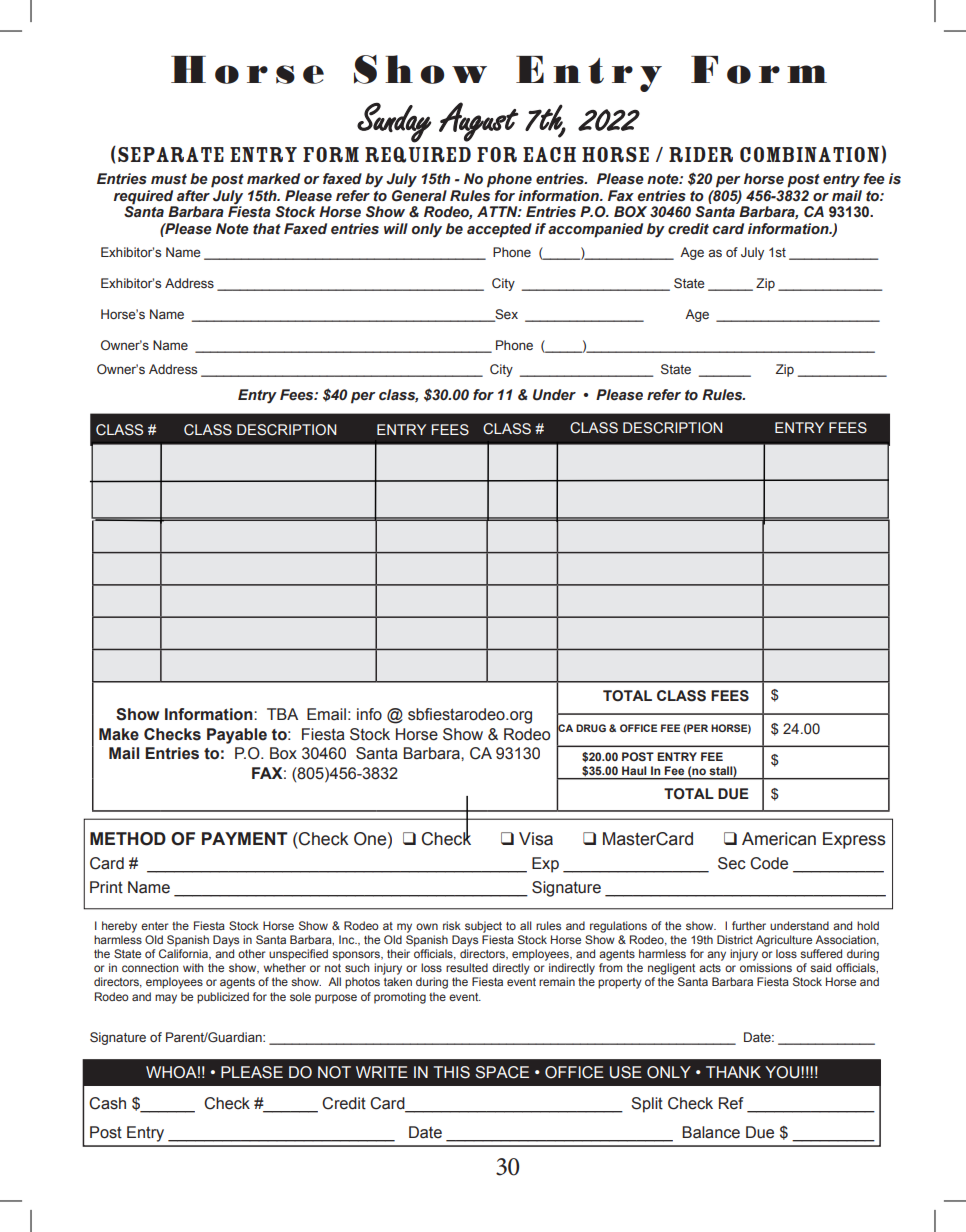  Describe the element at coordinates (245, 838) in the page. I see `PAYMENT` at that location.
